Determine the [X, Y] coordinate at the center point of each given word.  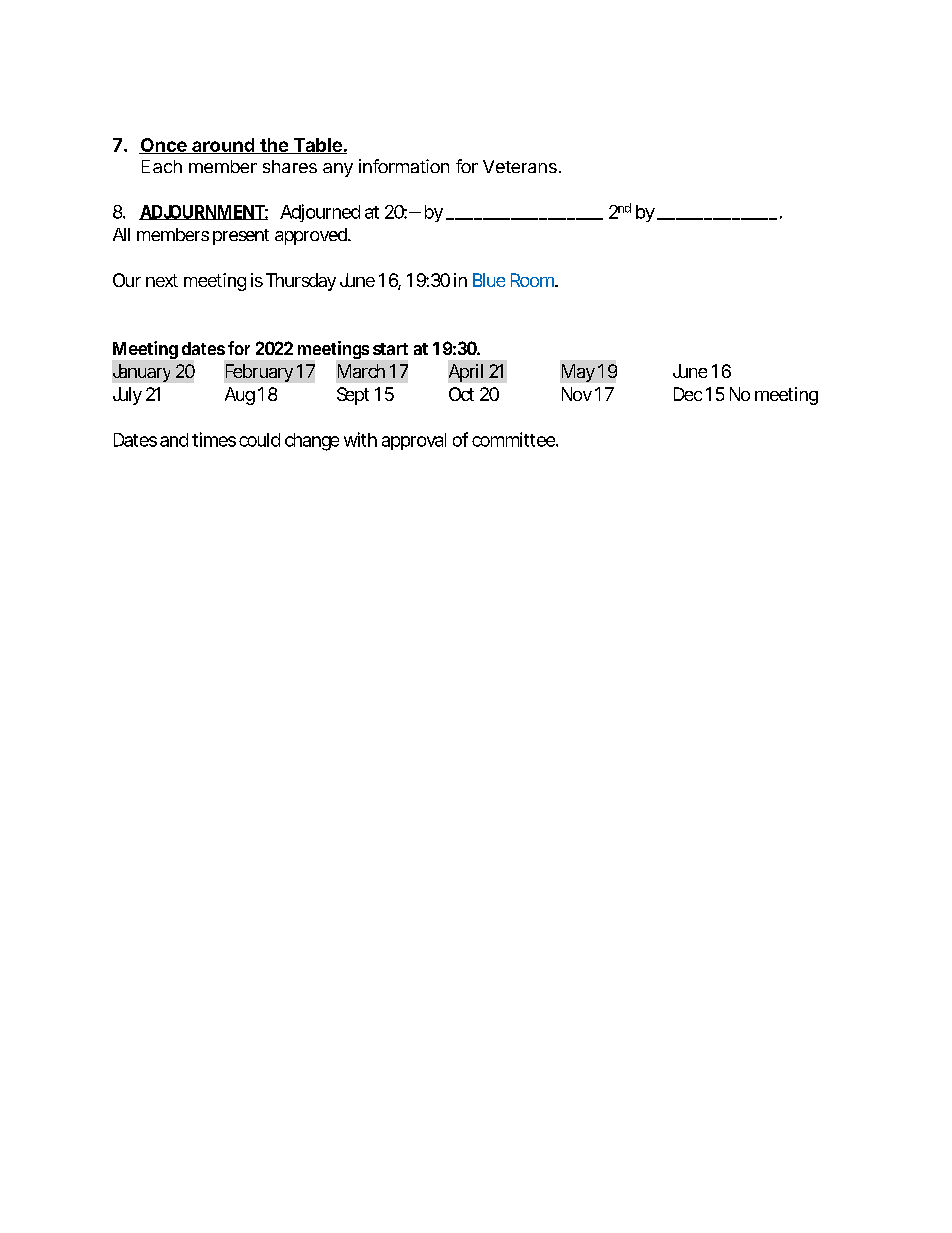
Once [164, 146]
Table [317, 146]
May [578, 373]
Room [534, 280]
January [141, 373]
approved [312, 236]
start [390, 349]
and [174, 440]
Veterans [520, 166]
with [360, 439]
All [121, 234]
